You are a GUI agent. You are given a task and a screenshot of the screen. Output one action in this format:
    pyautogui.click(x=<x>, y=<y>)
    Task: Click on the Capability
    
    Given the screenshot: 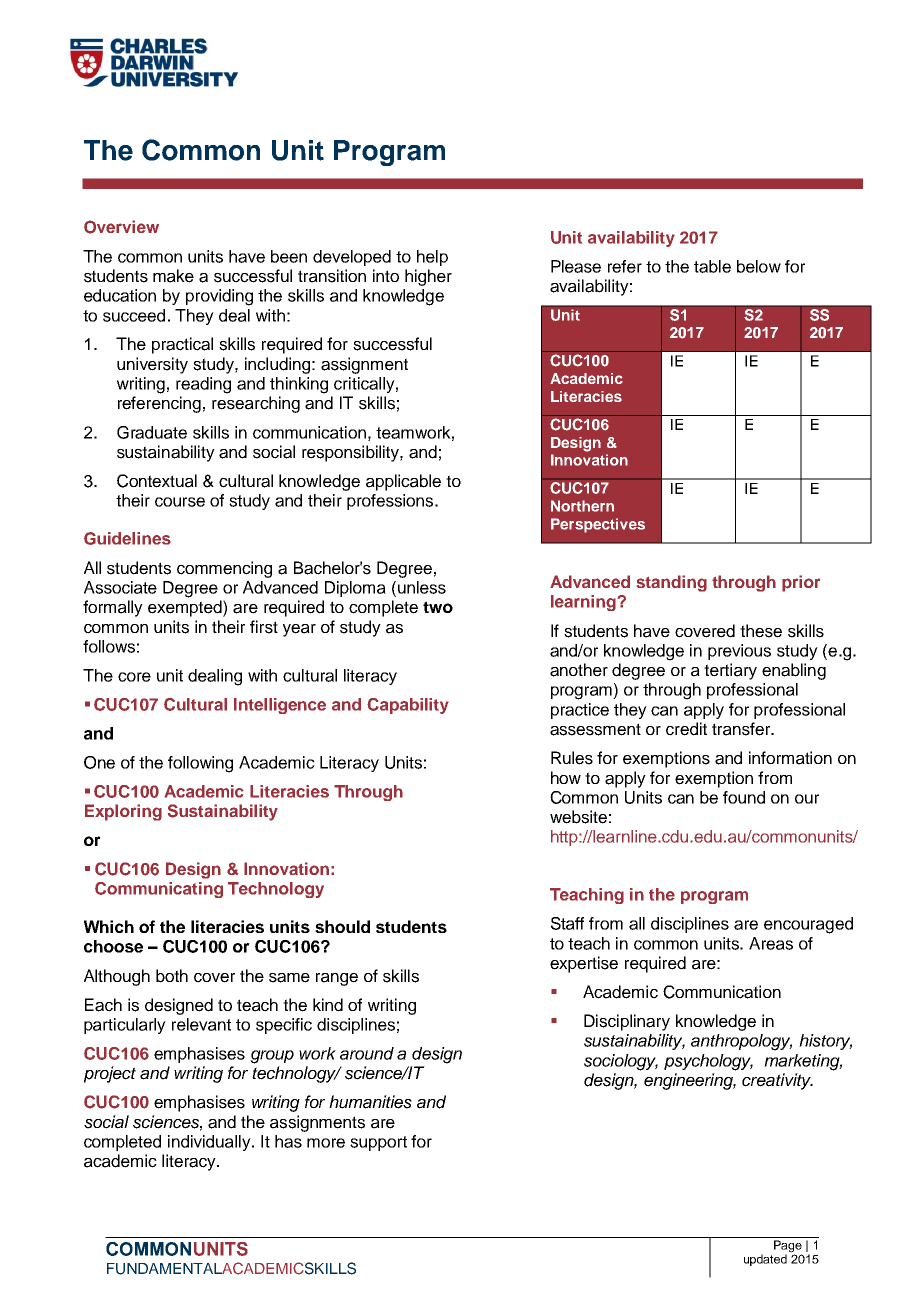 What is the action you would take?
    pyautogui.click(x=408, y=706)
